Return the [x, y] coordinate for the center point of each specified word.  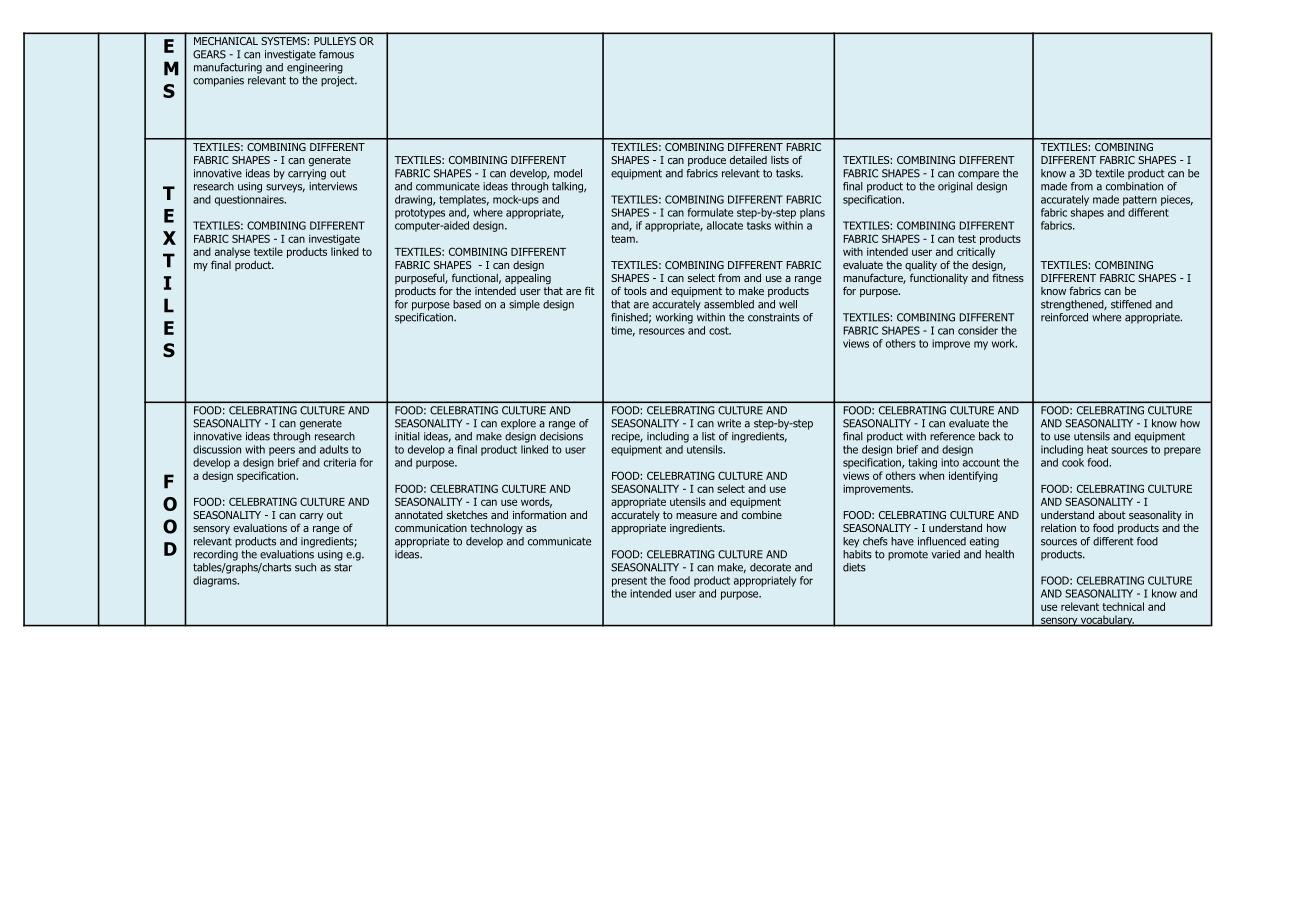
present [629, 582]
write [729, 423]
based [467, 304]
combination [1134, 185]
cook [1073, 462]
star [343, 567]
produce [707, 161]
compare [978, 175]
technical [1123, 606]
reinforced [1064, 316]
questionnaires [250, 200]
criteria [340, 462]
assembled [729, 304]
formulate [710, 212]
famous [336, 54]
